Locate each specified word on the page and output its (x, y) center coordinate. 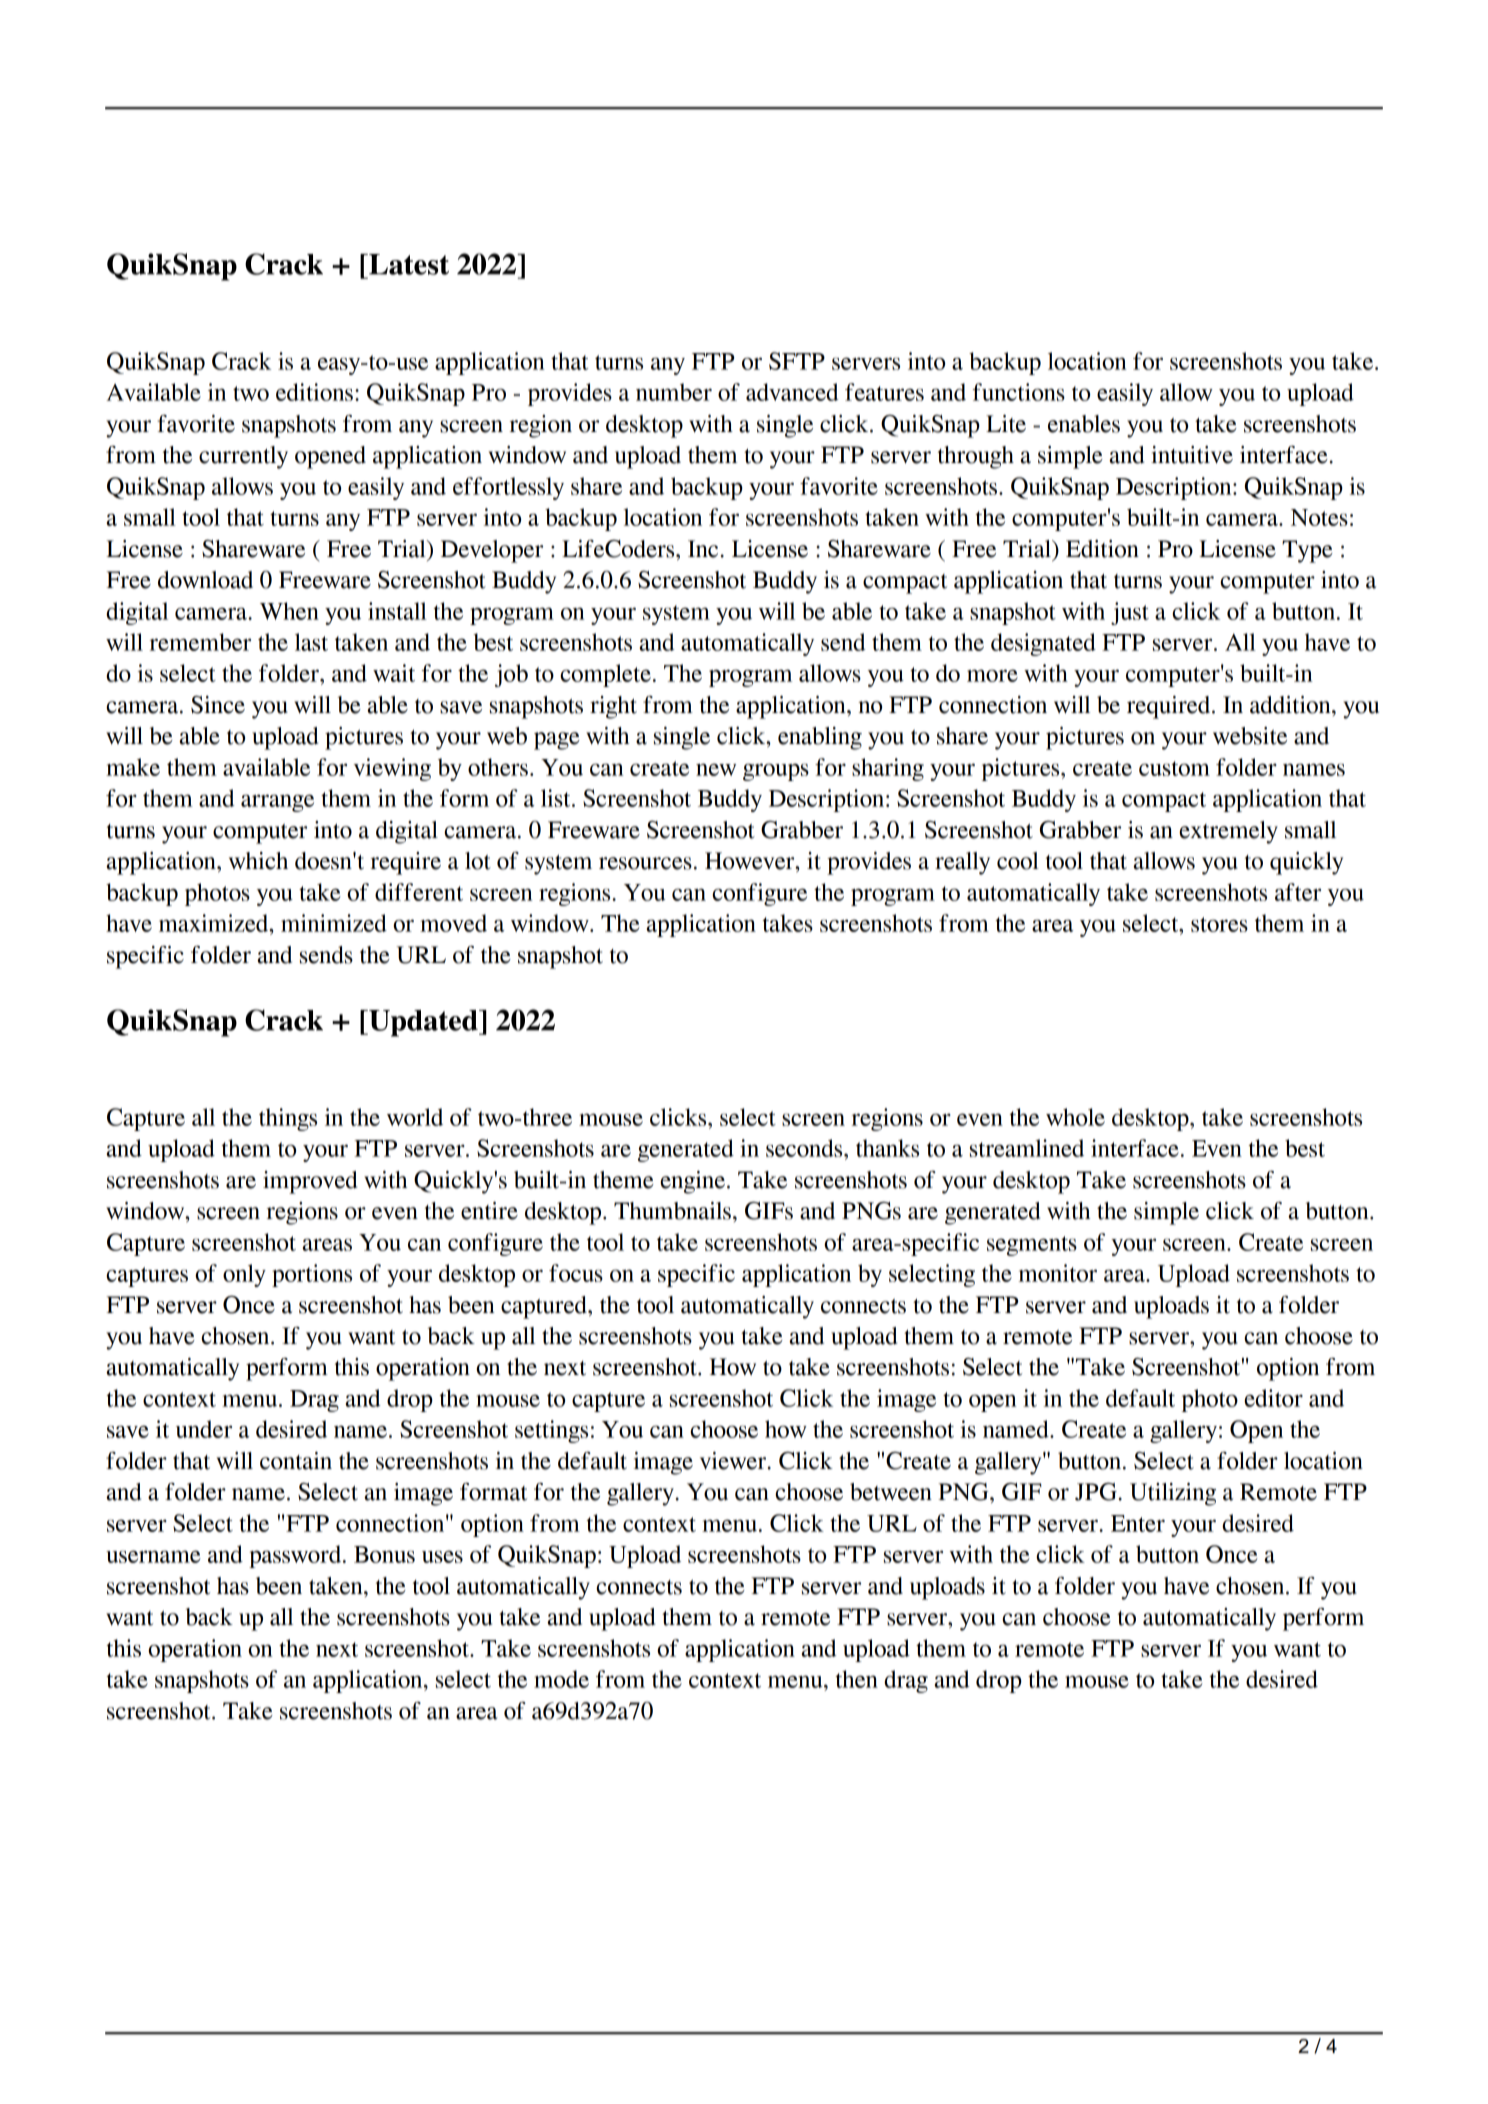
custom (1174, 768)
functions (1018, 392)
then (856, 1679)
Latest (408, 264)
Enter (1138, 1523)
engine (692, 1182)
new (716, 769)
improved (310, 1182)
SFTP (797, 361)
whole (1075, 1117)
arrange (277, 803)
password (296, 1556)
